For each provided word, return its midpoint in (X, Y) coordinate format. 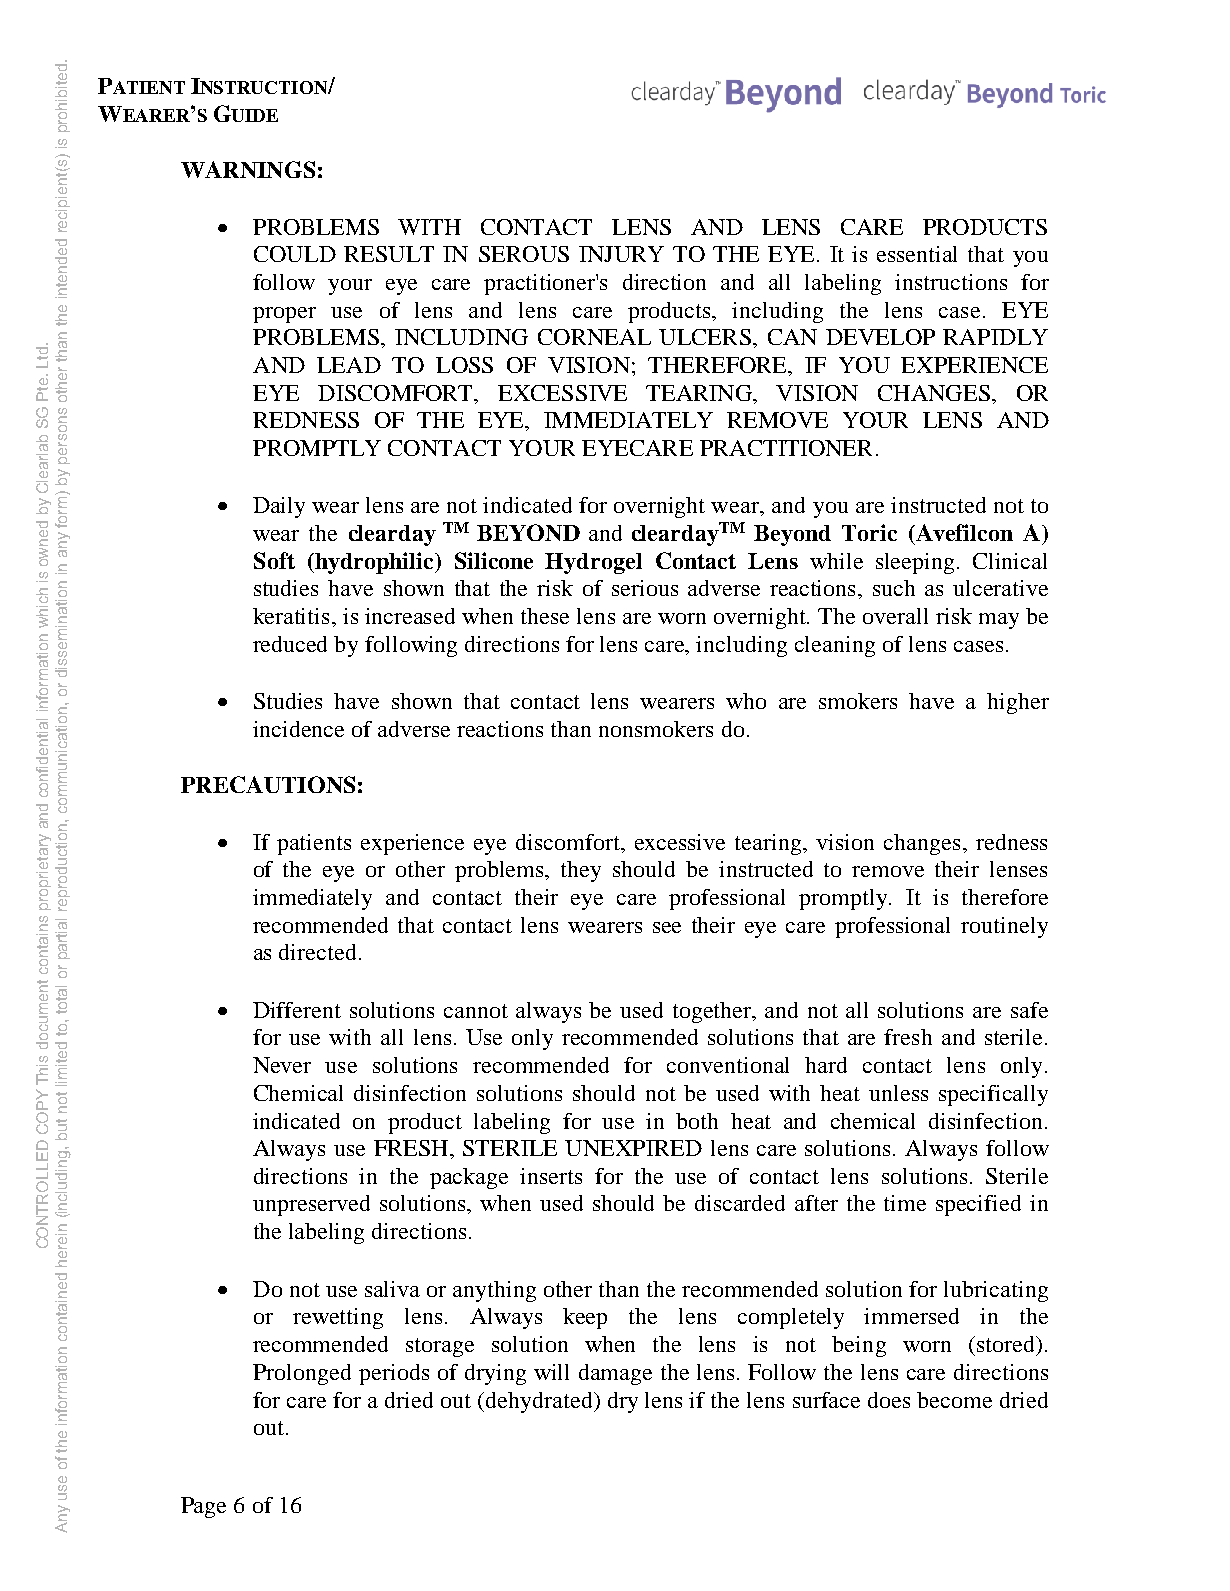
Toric (869, 532)
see (667, 927)
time (905, 1203)
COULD (295, 254)
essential (917, 254)
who (746, 701)
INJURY (621, 254)
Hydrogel (593, 563)
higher (1018, 703)
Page (203, 1507)
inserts (551, 1176)
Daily (279, 507)
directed (317, 952)
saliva (392, 1289)
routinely (1004, 927)
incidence (298, 729)
